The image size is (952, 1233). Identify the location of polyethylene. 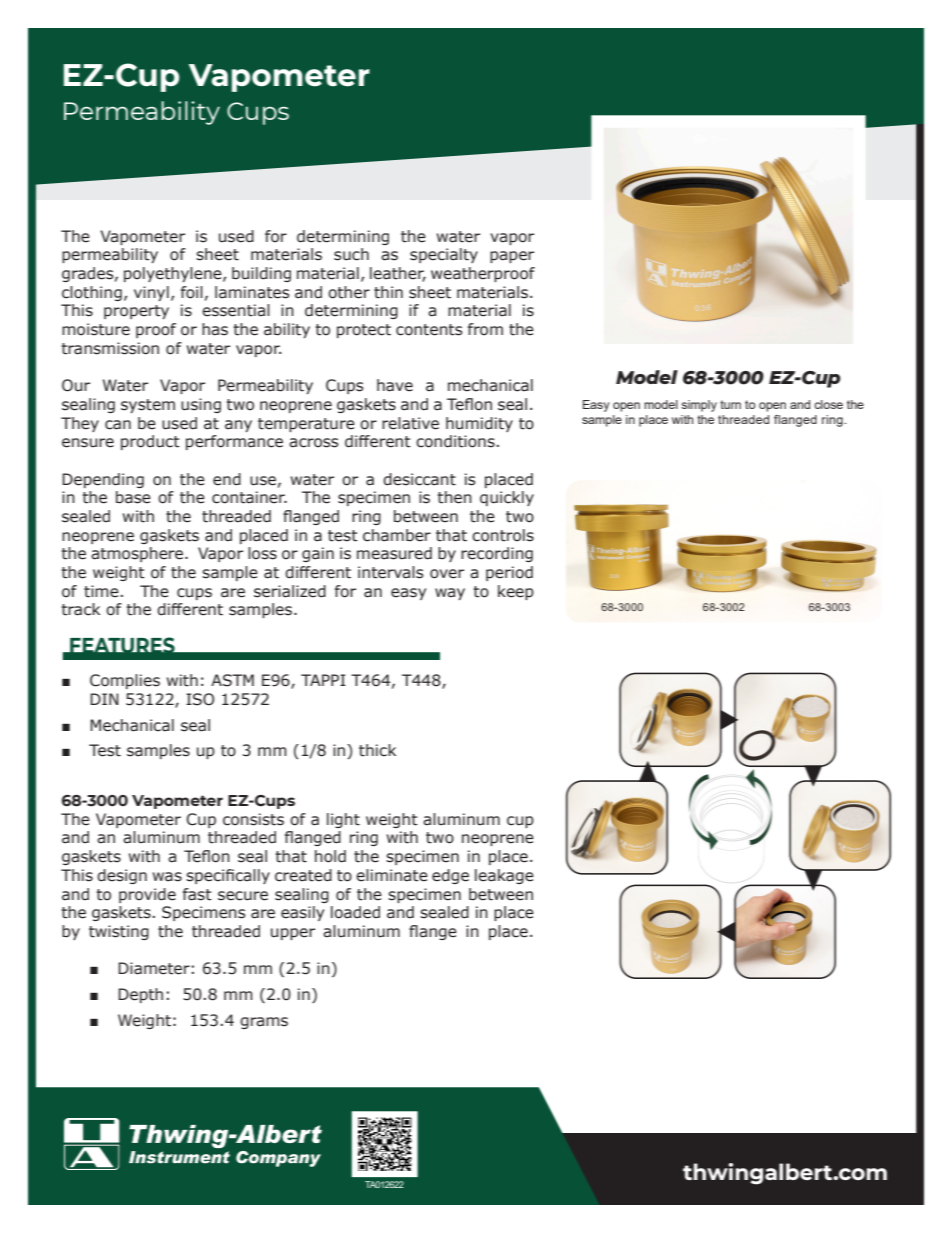
(174, 274).
